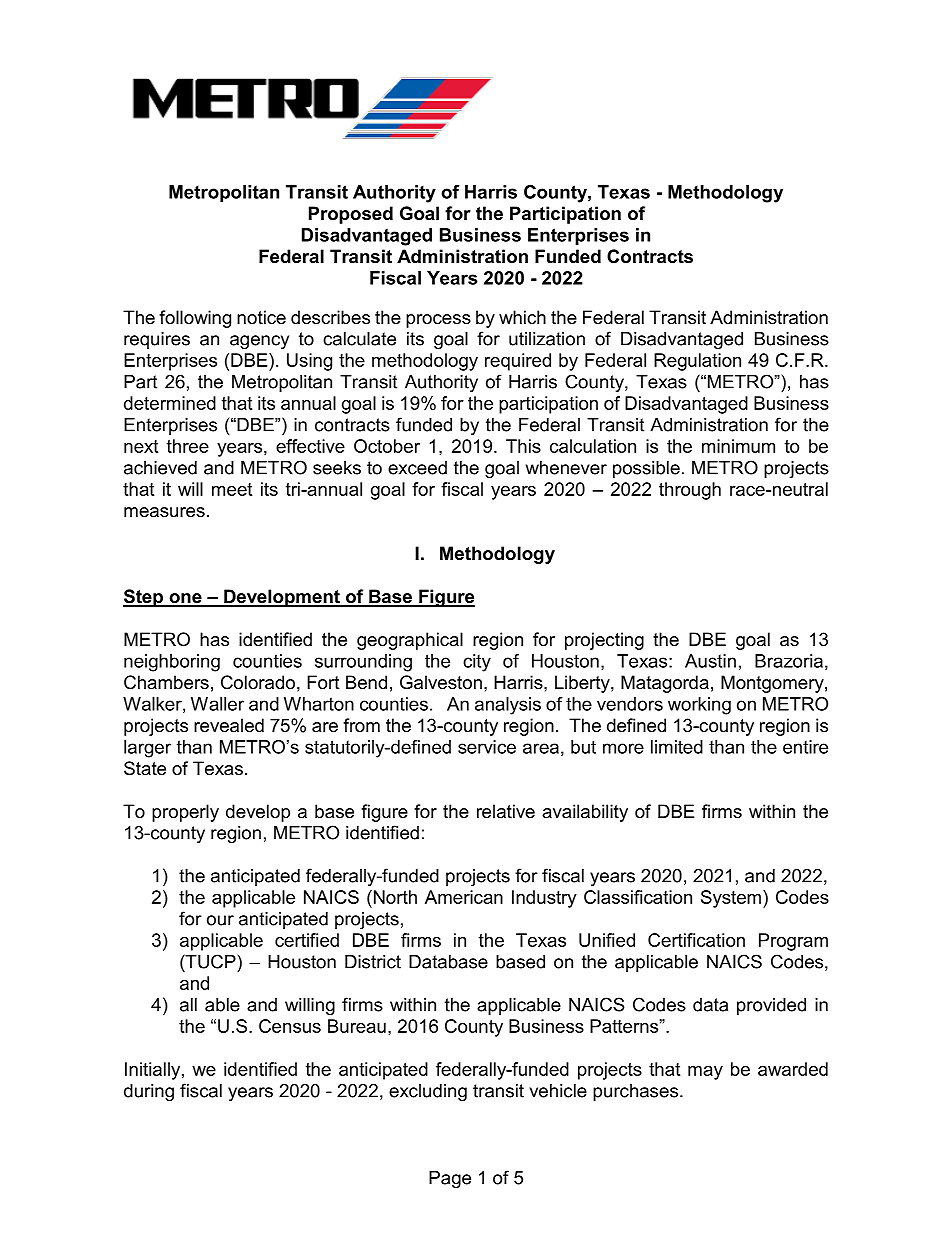  I want to click on following, so click(195, 319).
